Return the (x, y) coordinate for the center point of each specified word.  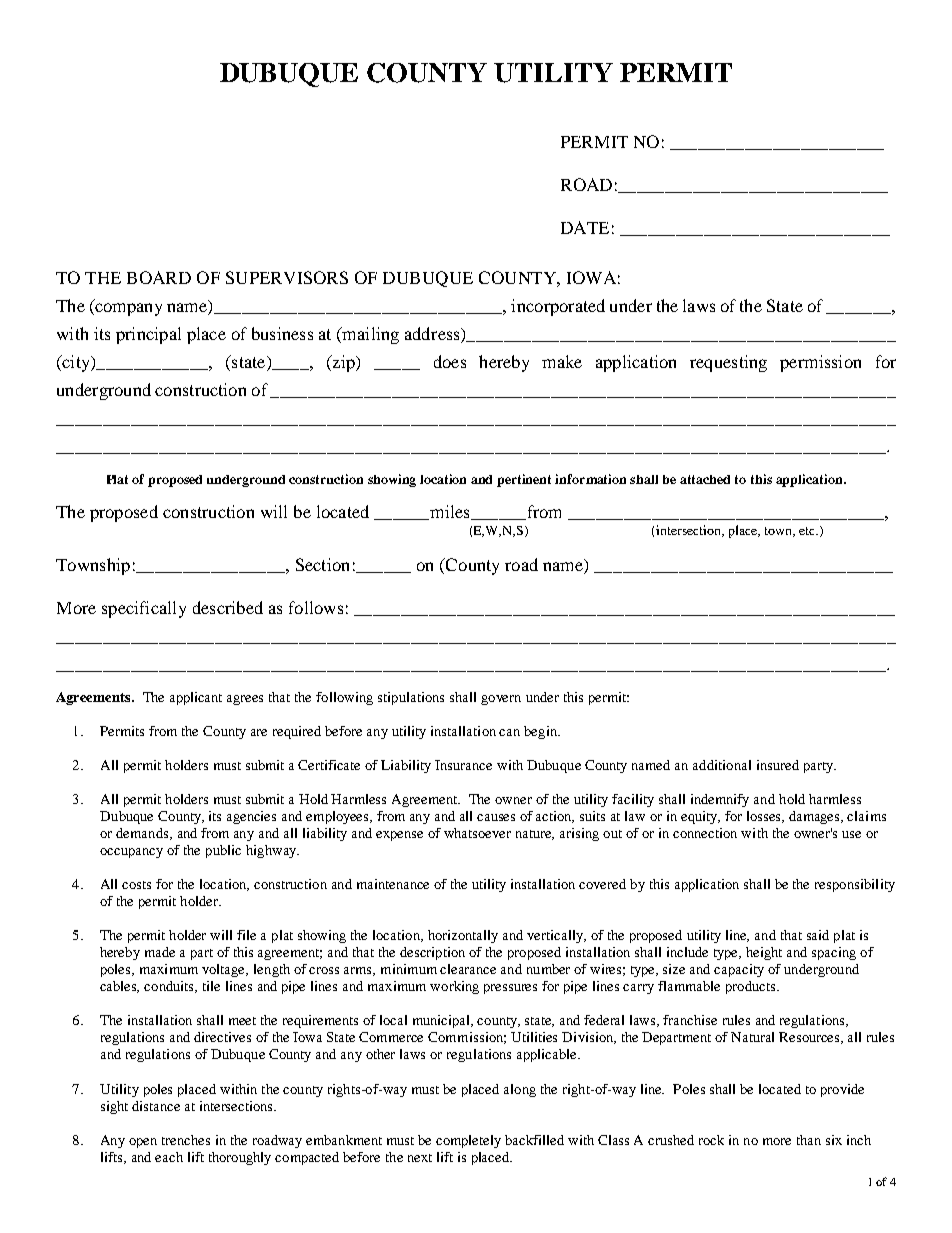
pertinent (524, 480)
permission (820, 363)
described (228, 607)
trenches (186, 1140)
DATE (585, 227)
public (223, 851)
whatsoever (477, 833)
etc (808, 531)
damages (815, 817)
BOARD (159, 277)
